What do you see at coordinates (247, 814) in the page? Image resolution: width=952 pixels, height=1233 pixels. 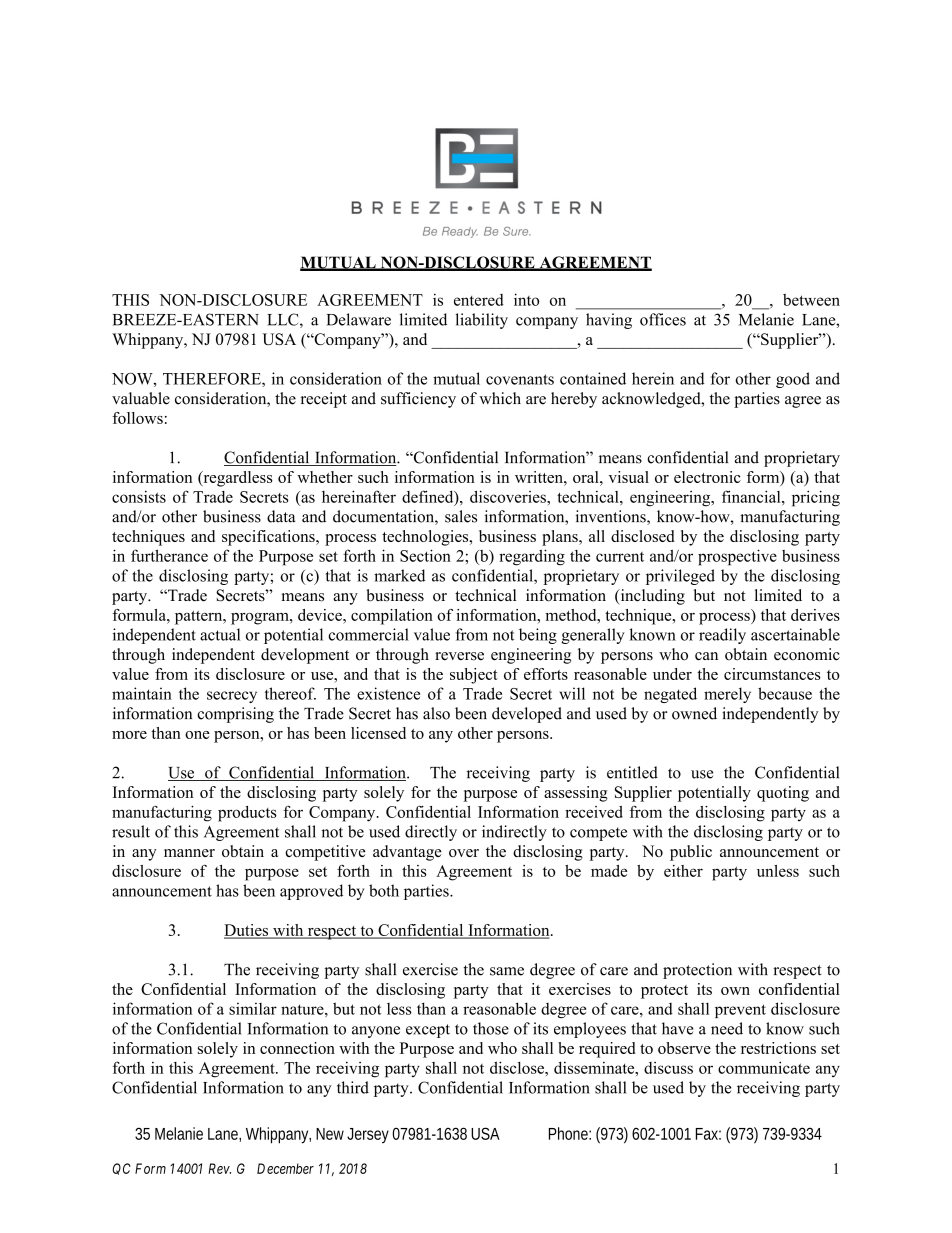 I see `products` at bounding box center [247, 814].
